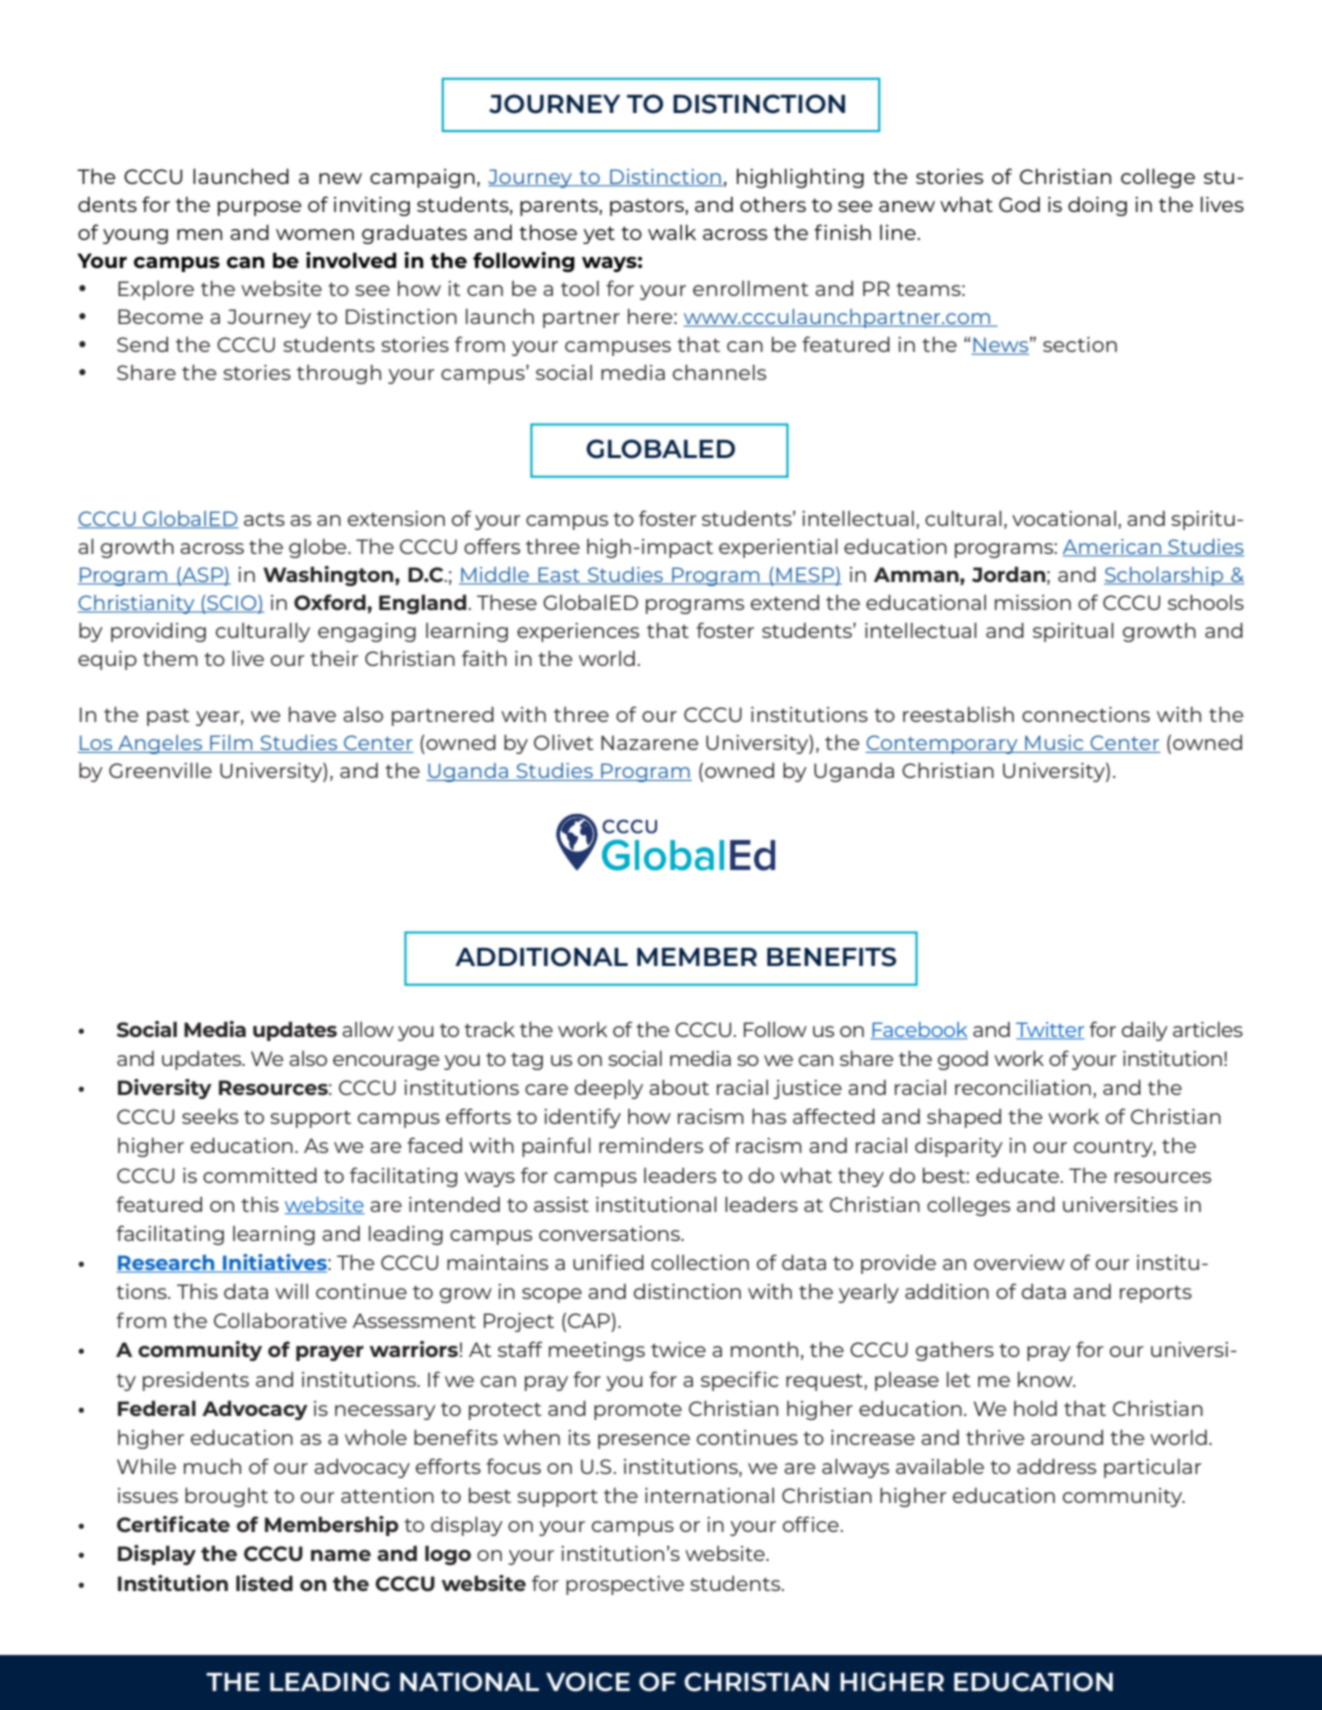  Describe the element at coordinates (1033, 602) in the screenshot. I see `mission` at that location.
